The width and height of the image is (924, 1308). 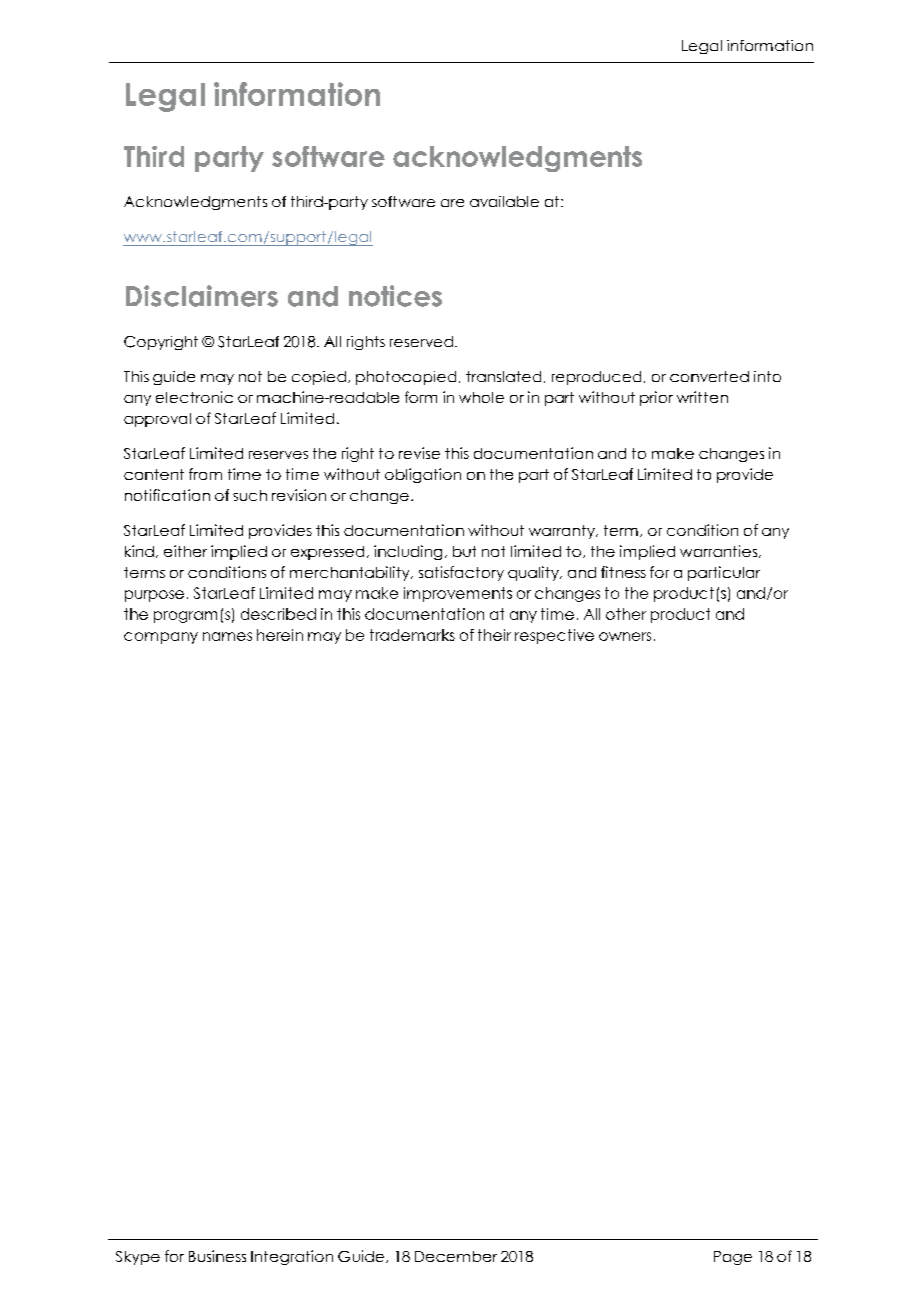 I want to click on Disclaimers, so click(x=202, y=296).
